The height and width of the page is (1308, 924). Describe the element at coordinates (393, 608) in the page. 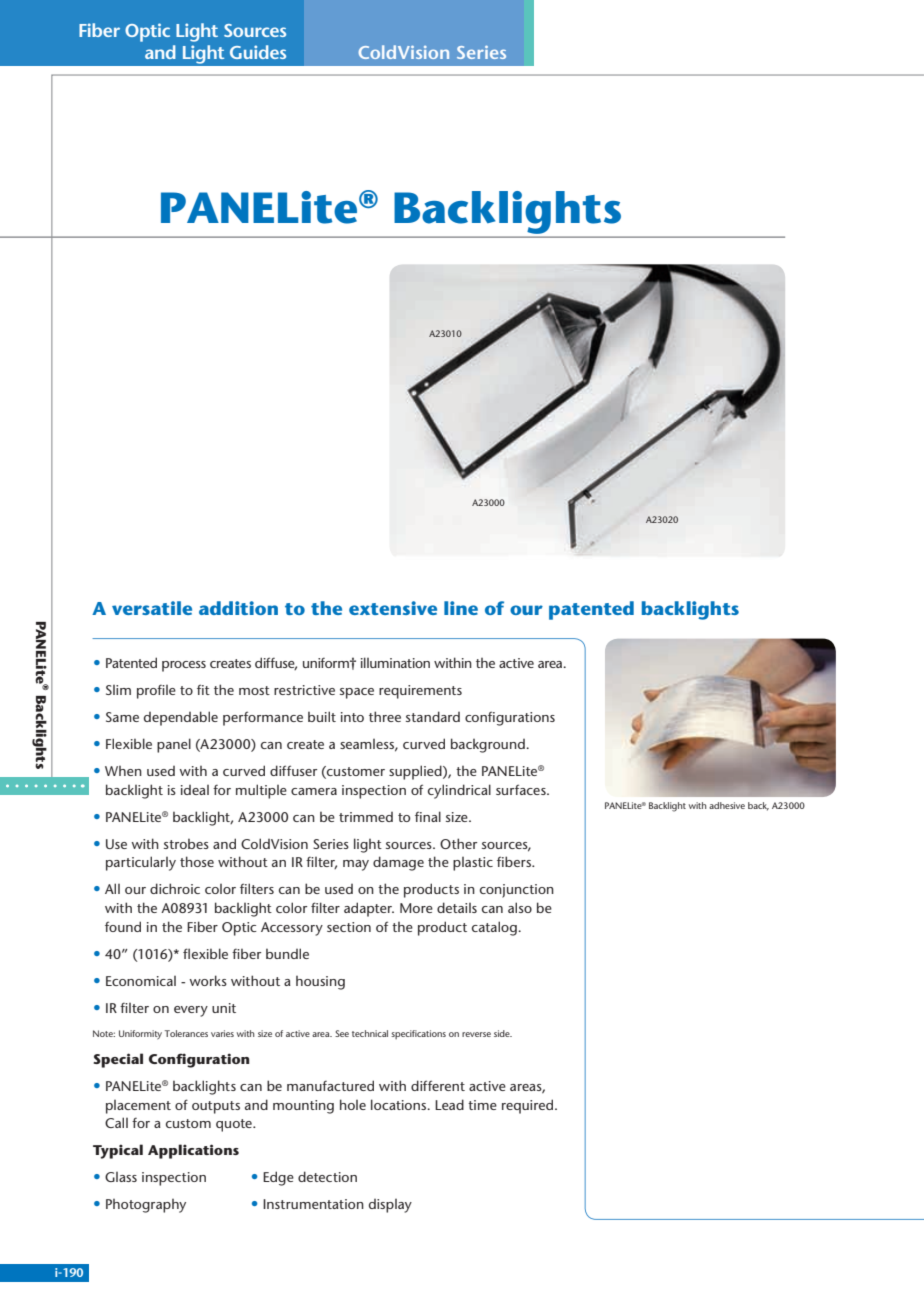

I see `extensive` at that location.
